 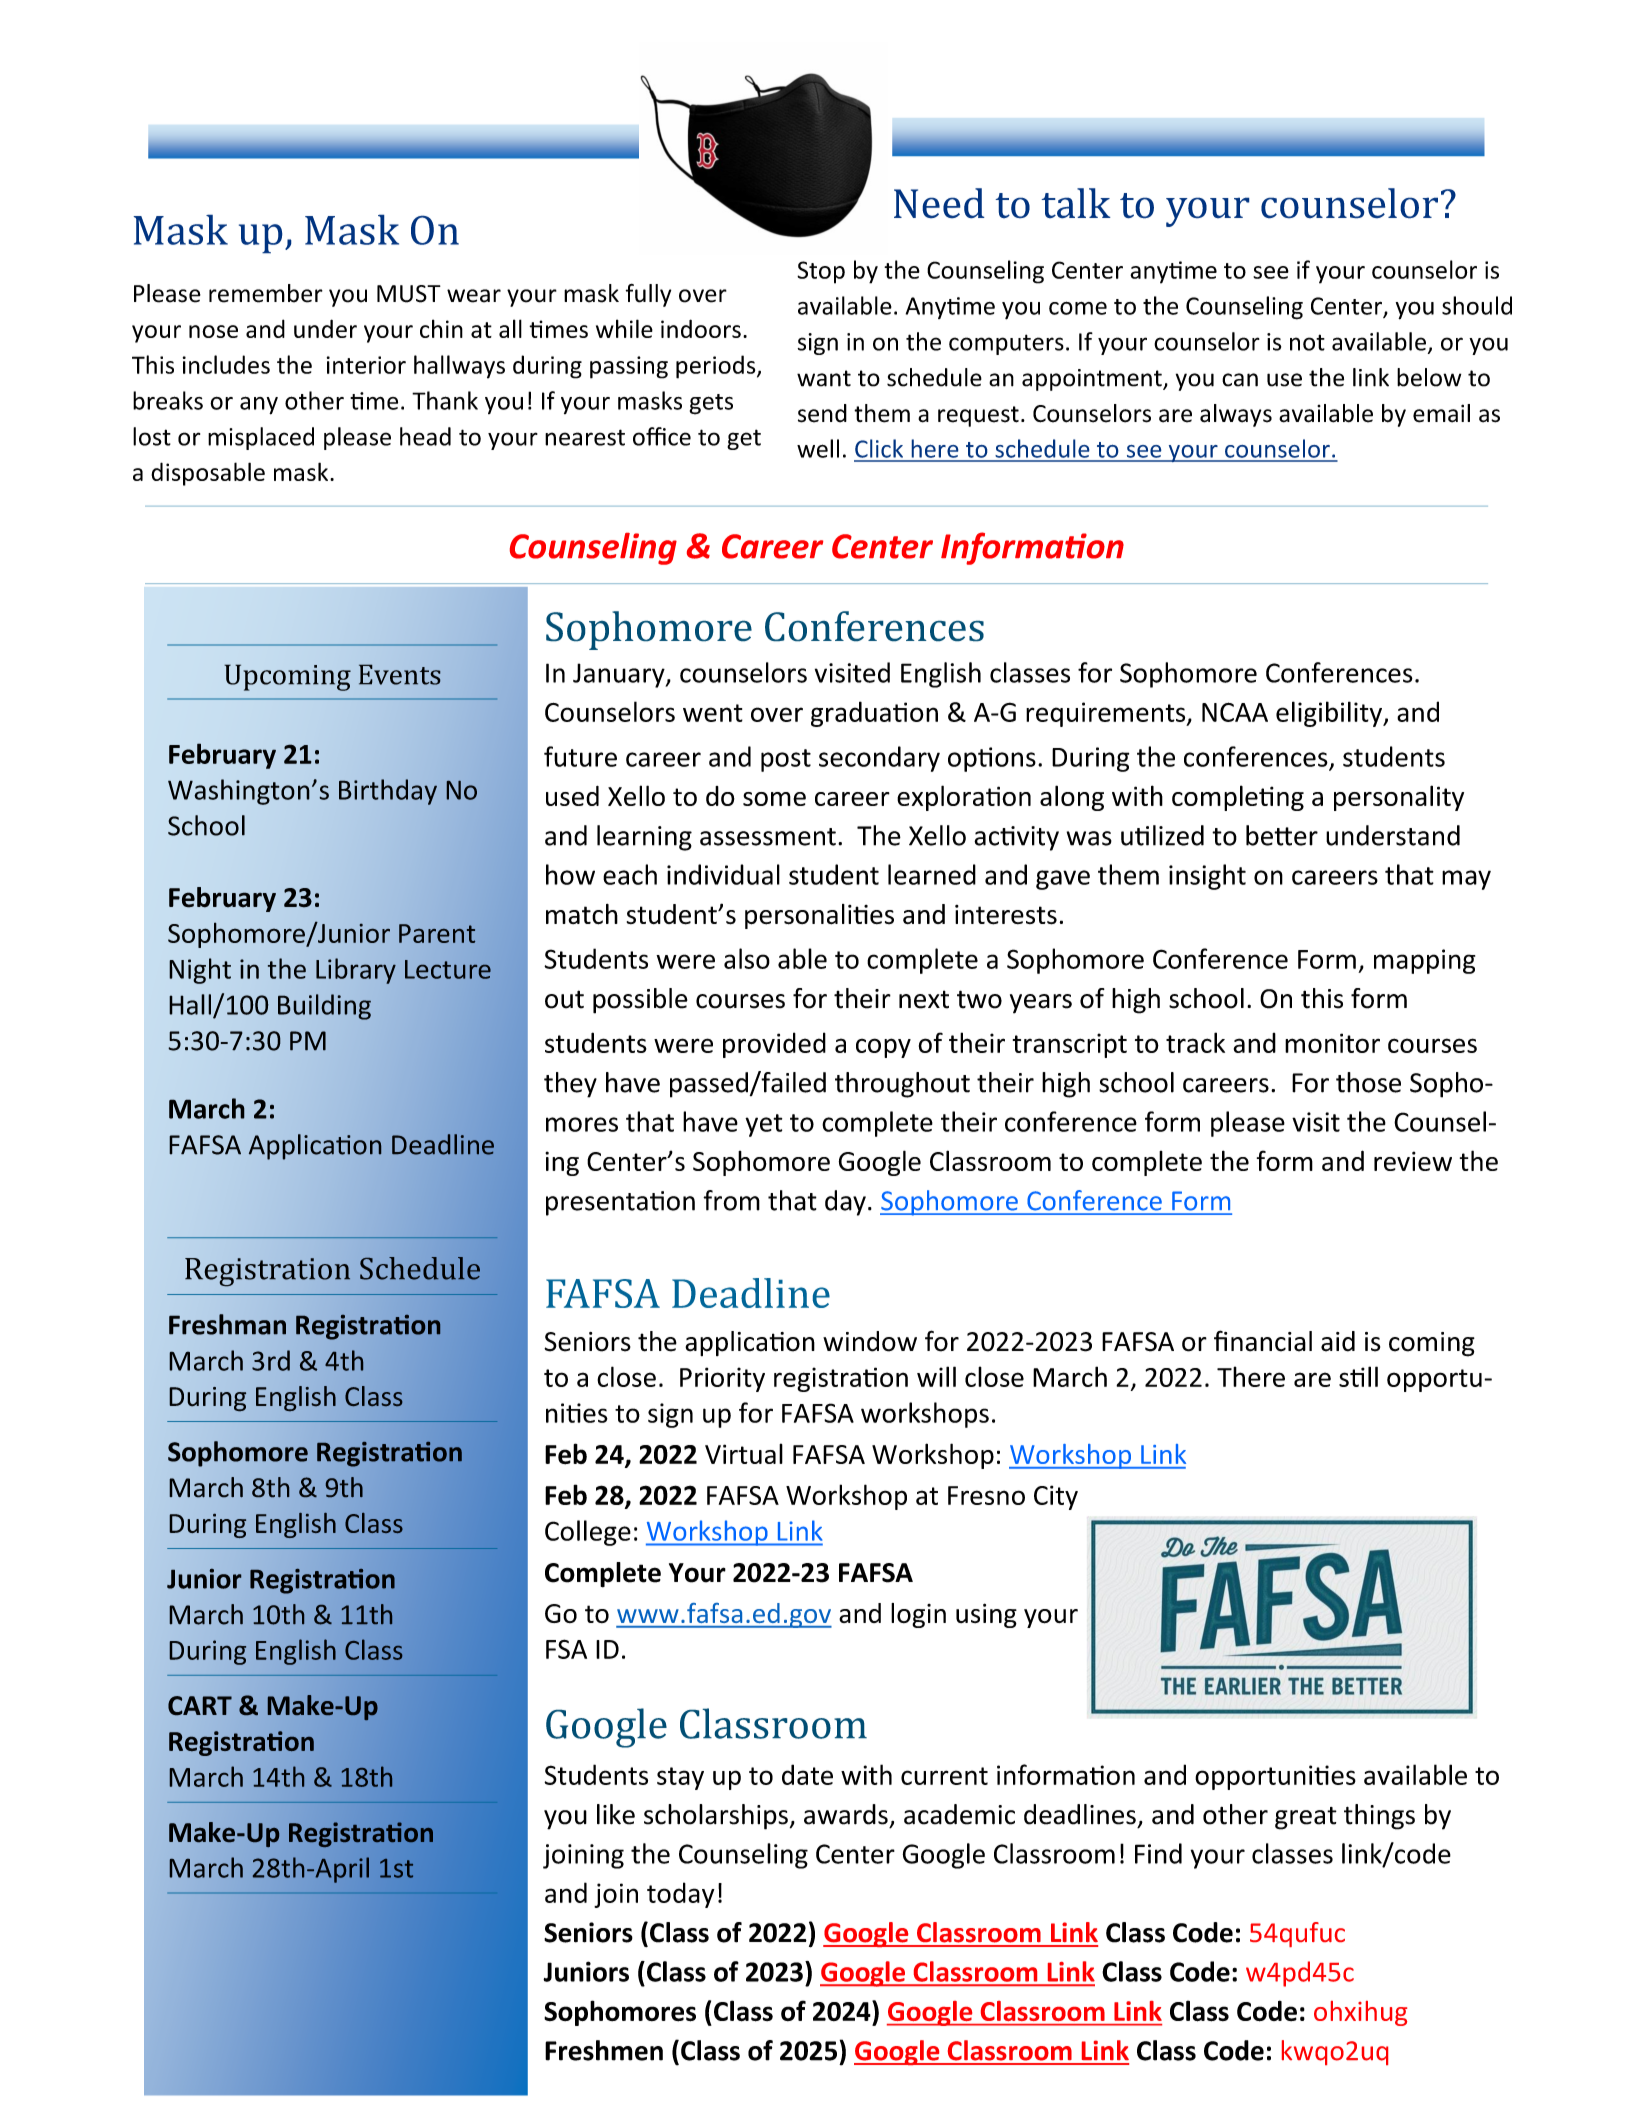 What do you see at coordinates (604, 2050) in the screenshot?
I see `Freshmen` at bounding box center [604, 2050].
